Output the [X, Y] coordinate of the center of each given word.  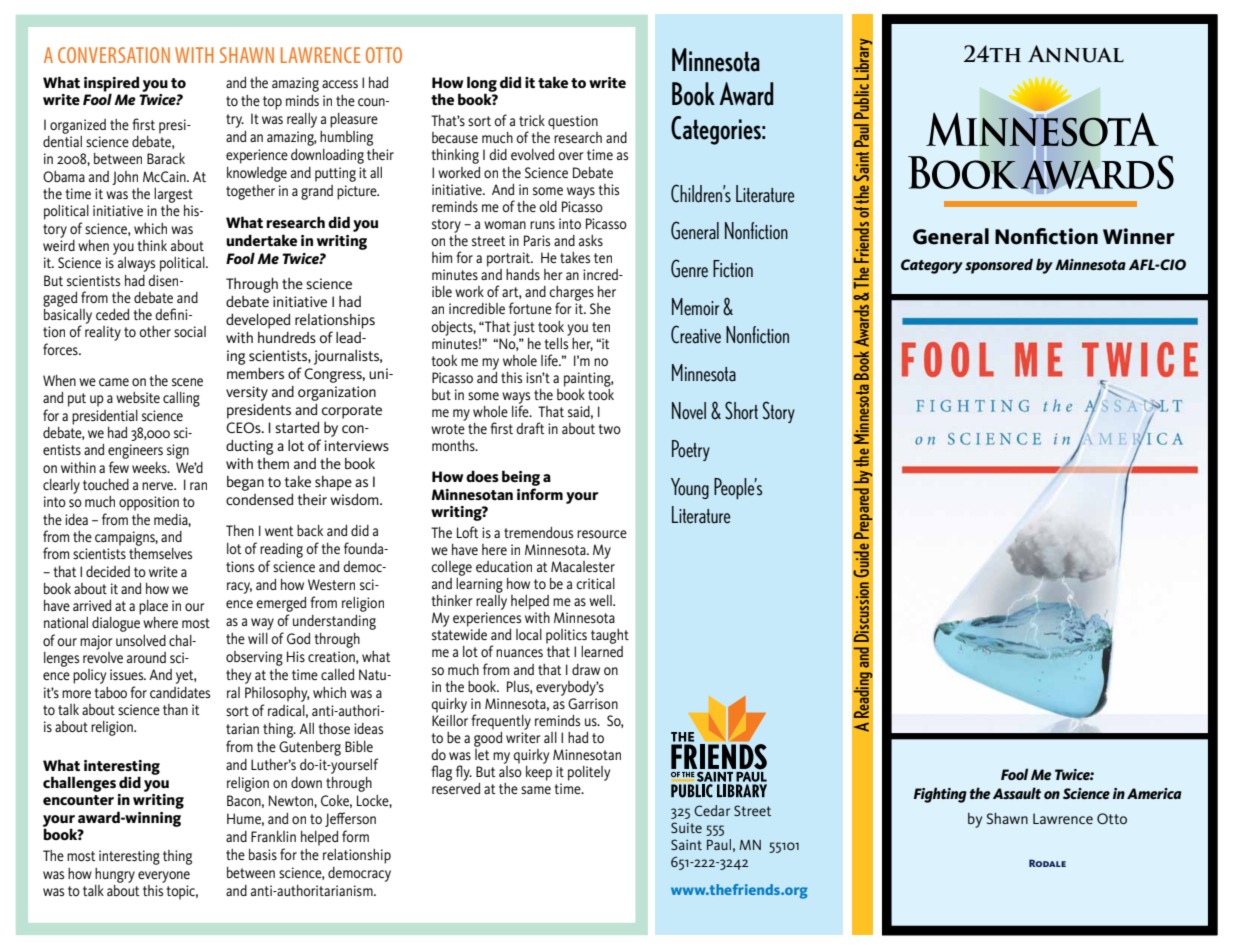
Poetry [691, 450]
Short [741, 410]
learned [602, 651]
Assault [1017, 793]
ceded [112, 314]
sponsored [999, 266]
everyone [164, 877]
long [482, 85]
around [146, 657]
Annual [1076, 54]
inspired [112, 85]
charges [571, 294]
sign [178, 451]
